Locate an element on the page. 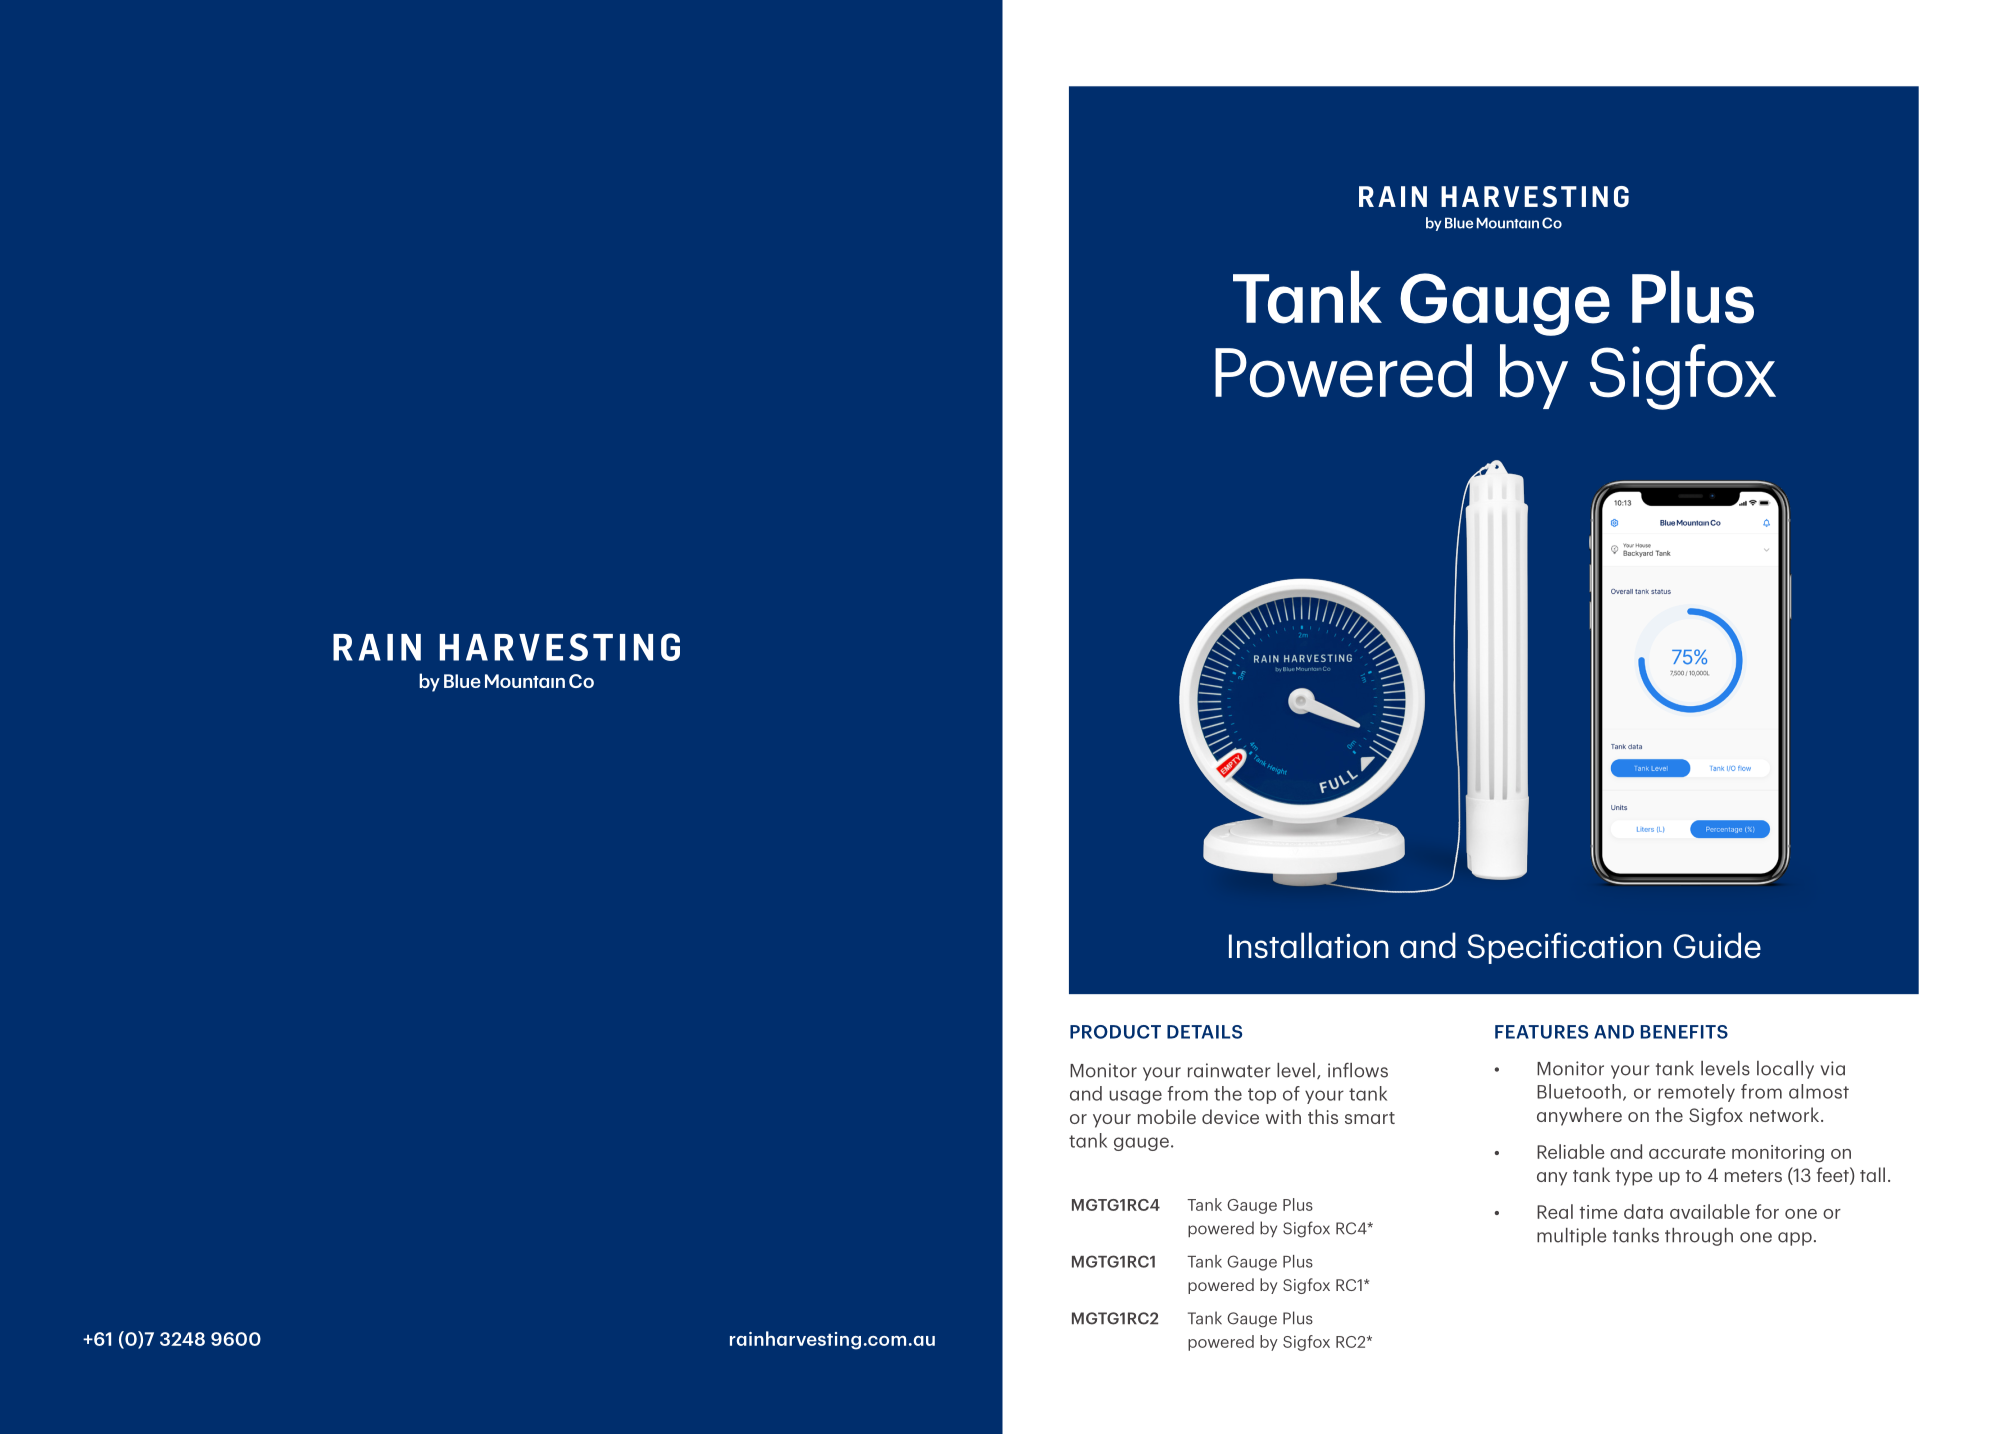 The image size is (2005, 1434). remotely is located at coordinates (1696, 1093).
